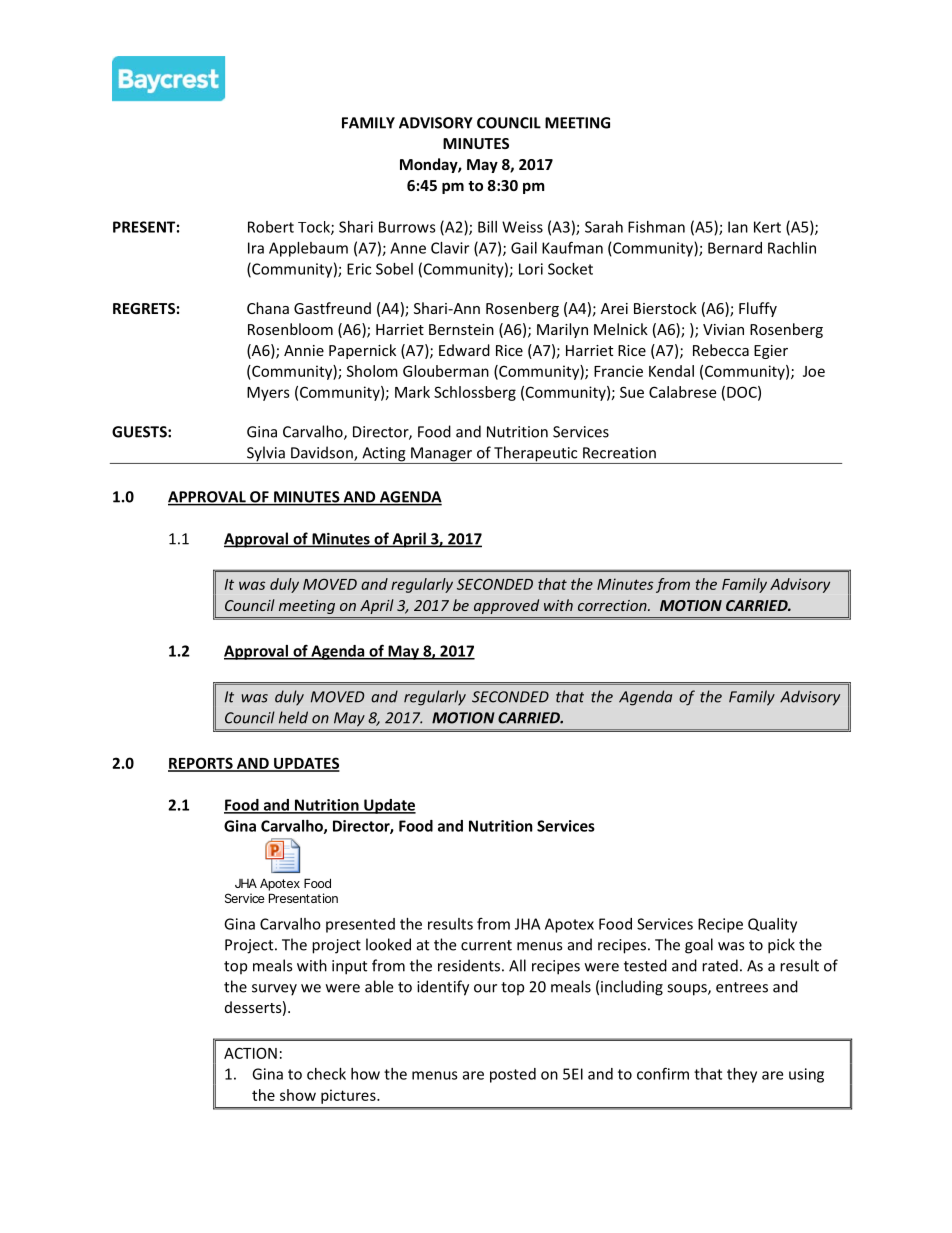 Image resolution: width=952 pixels, height=1233 pixels. What do you see at coordinates (250, 1053) in the screenshot?
I see `ACTION` at bounding box center [250, 1053].
